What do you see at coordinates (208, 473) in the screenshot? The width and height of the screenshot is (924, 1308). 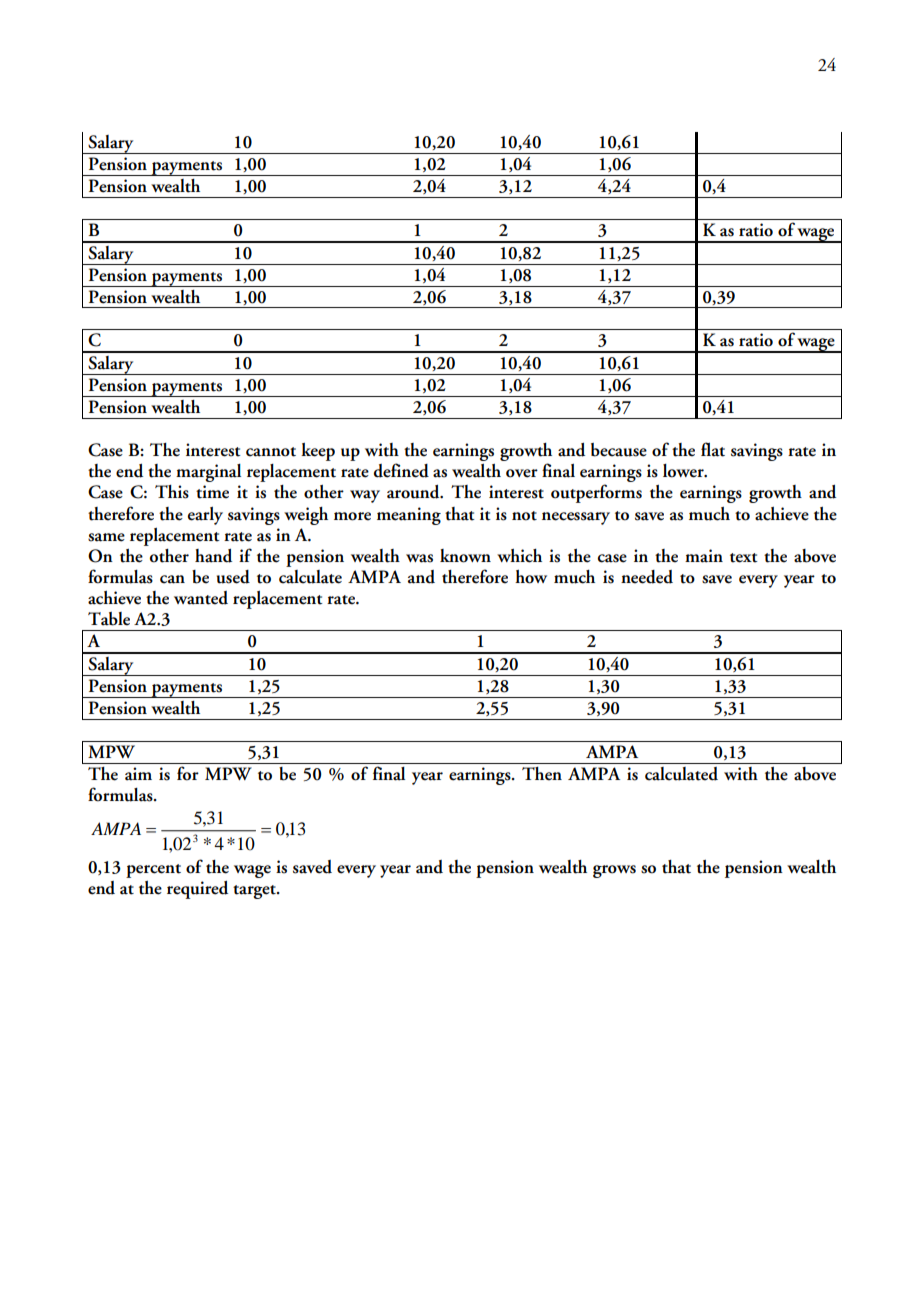 I see `marginal` at bounding box center [208, 473].
